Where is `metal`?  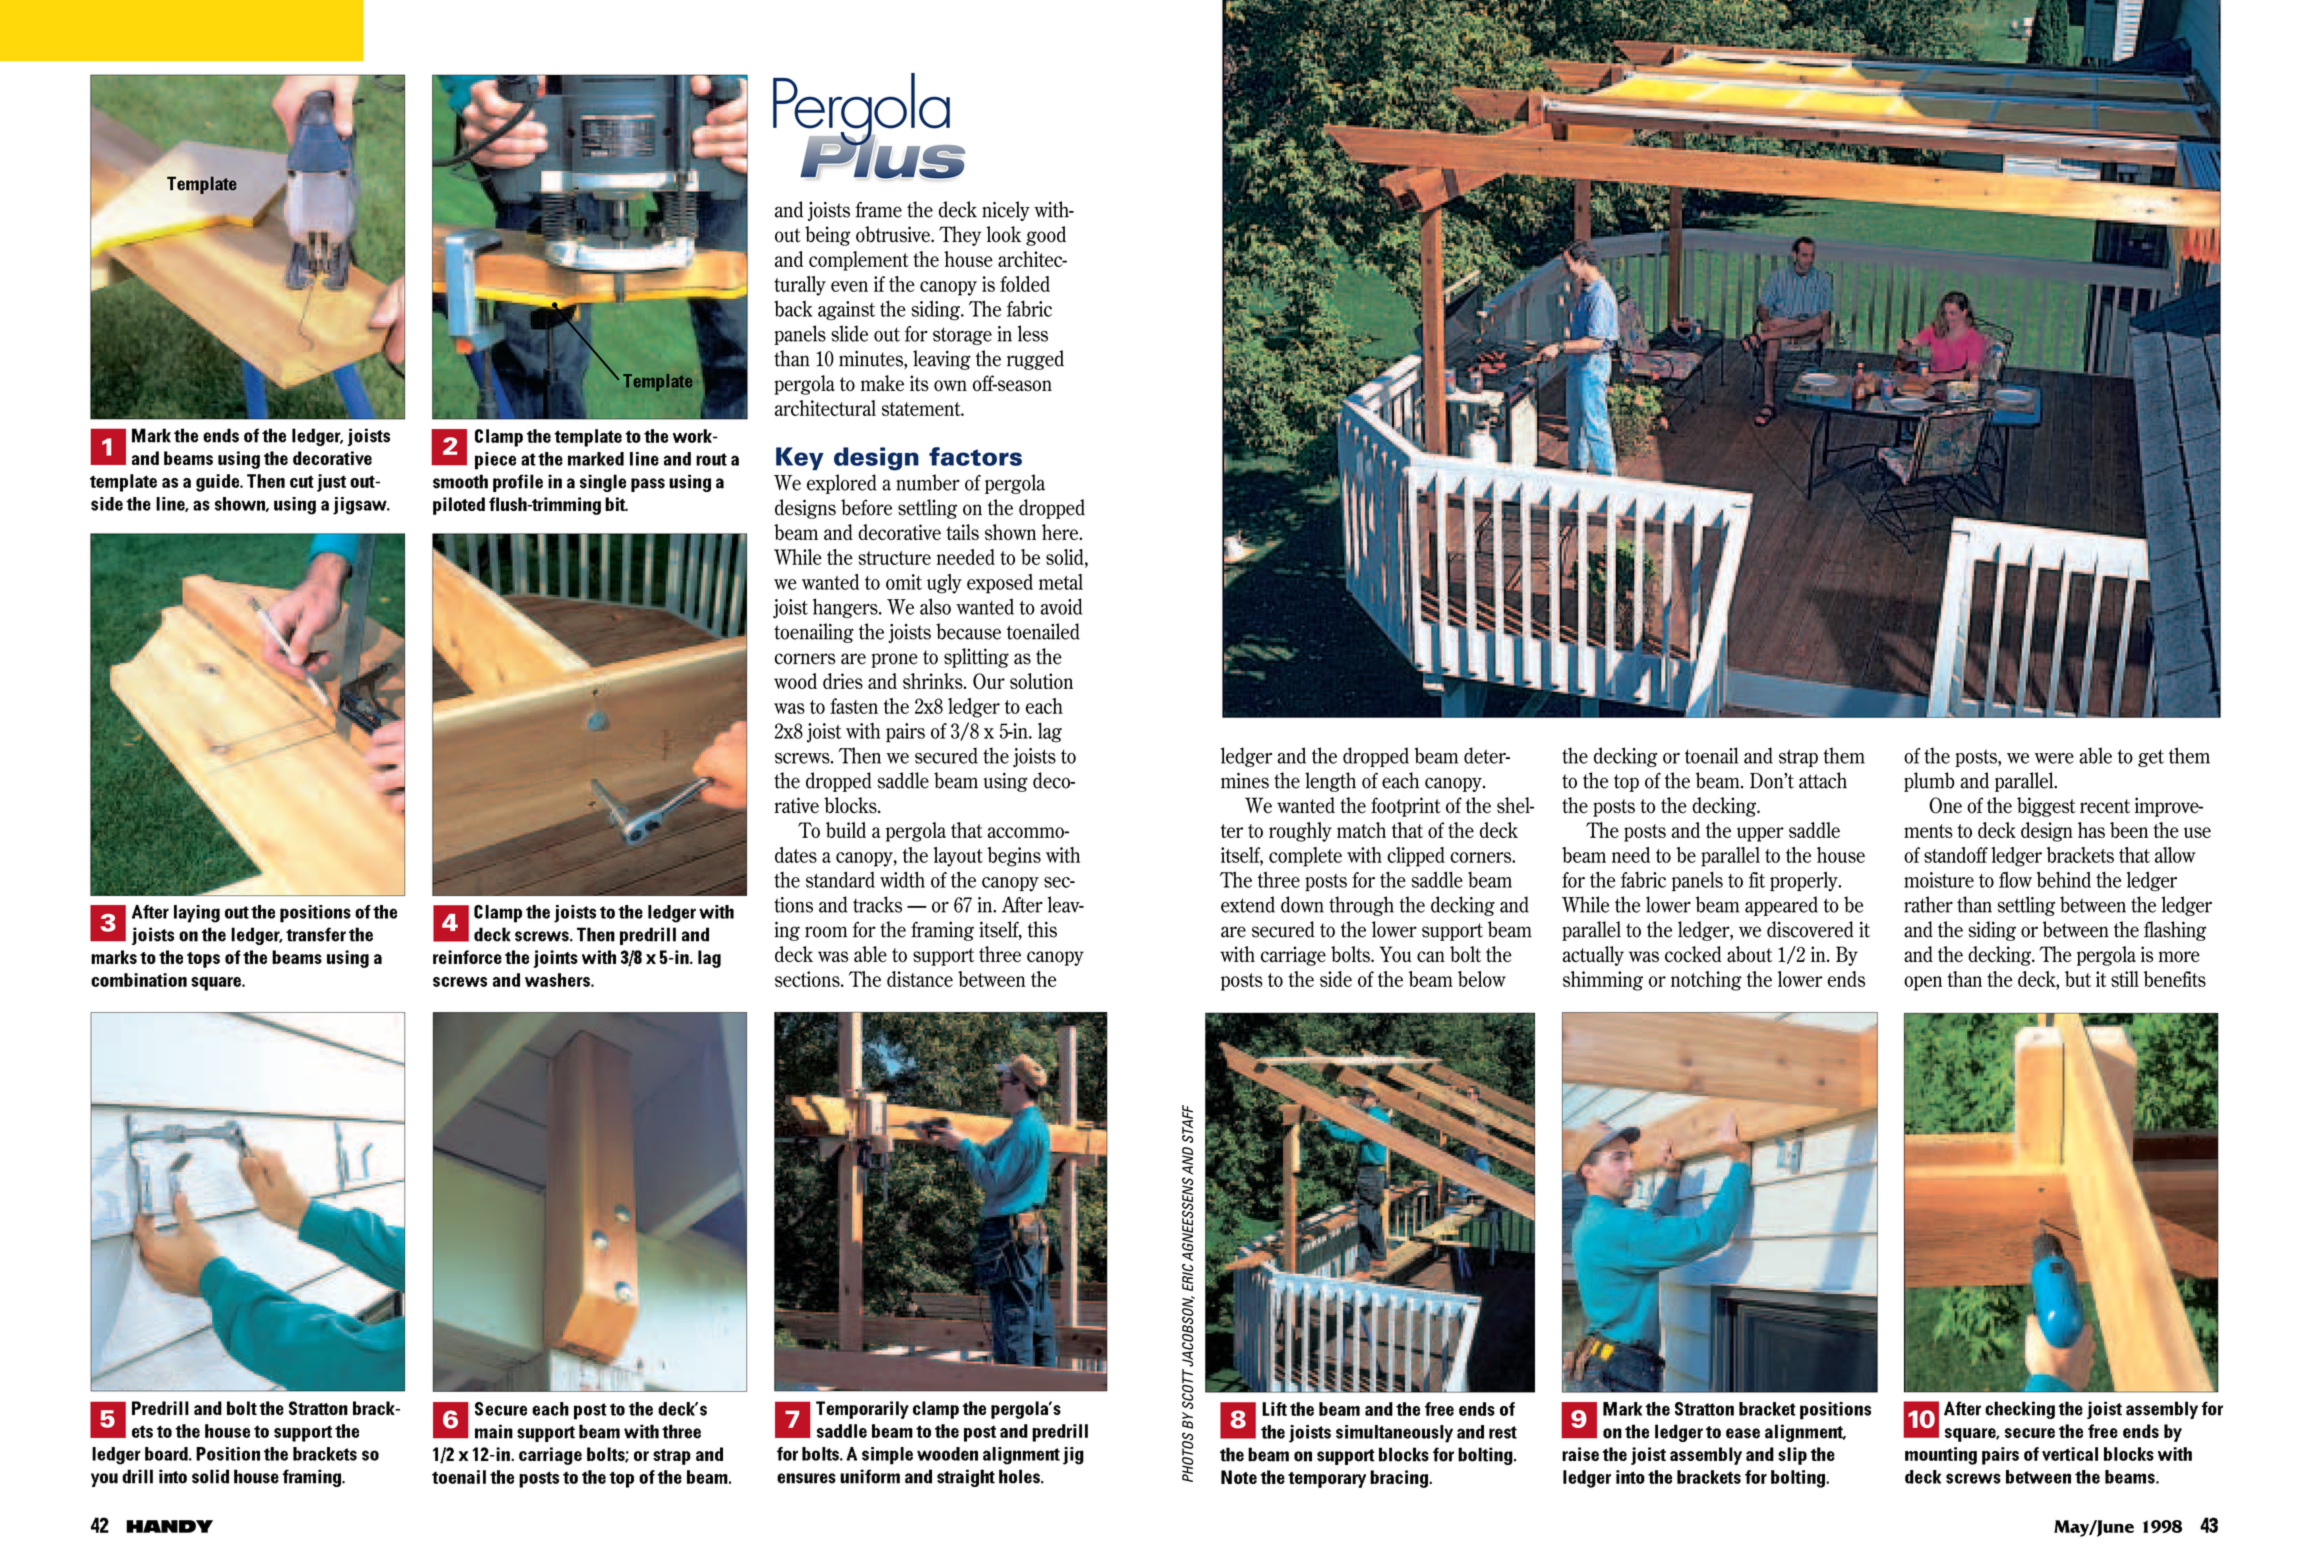 metal is located at coordinates (1061, 582).
